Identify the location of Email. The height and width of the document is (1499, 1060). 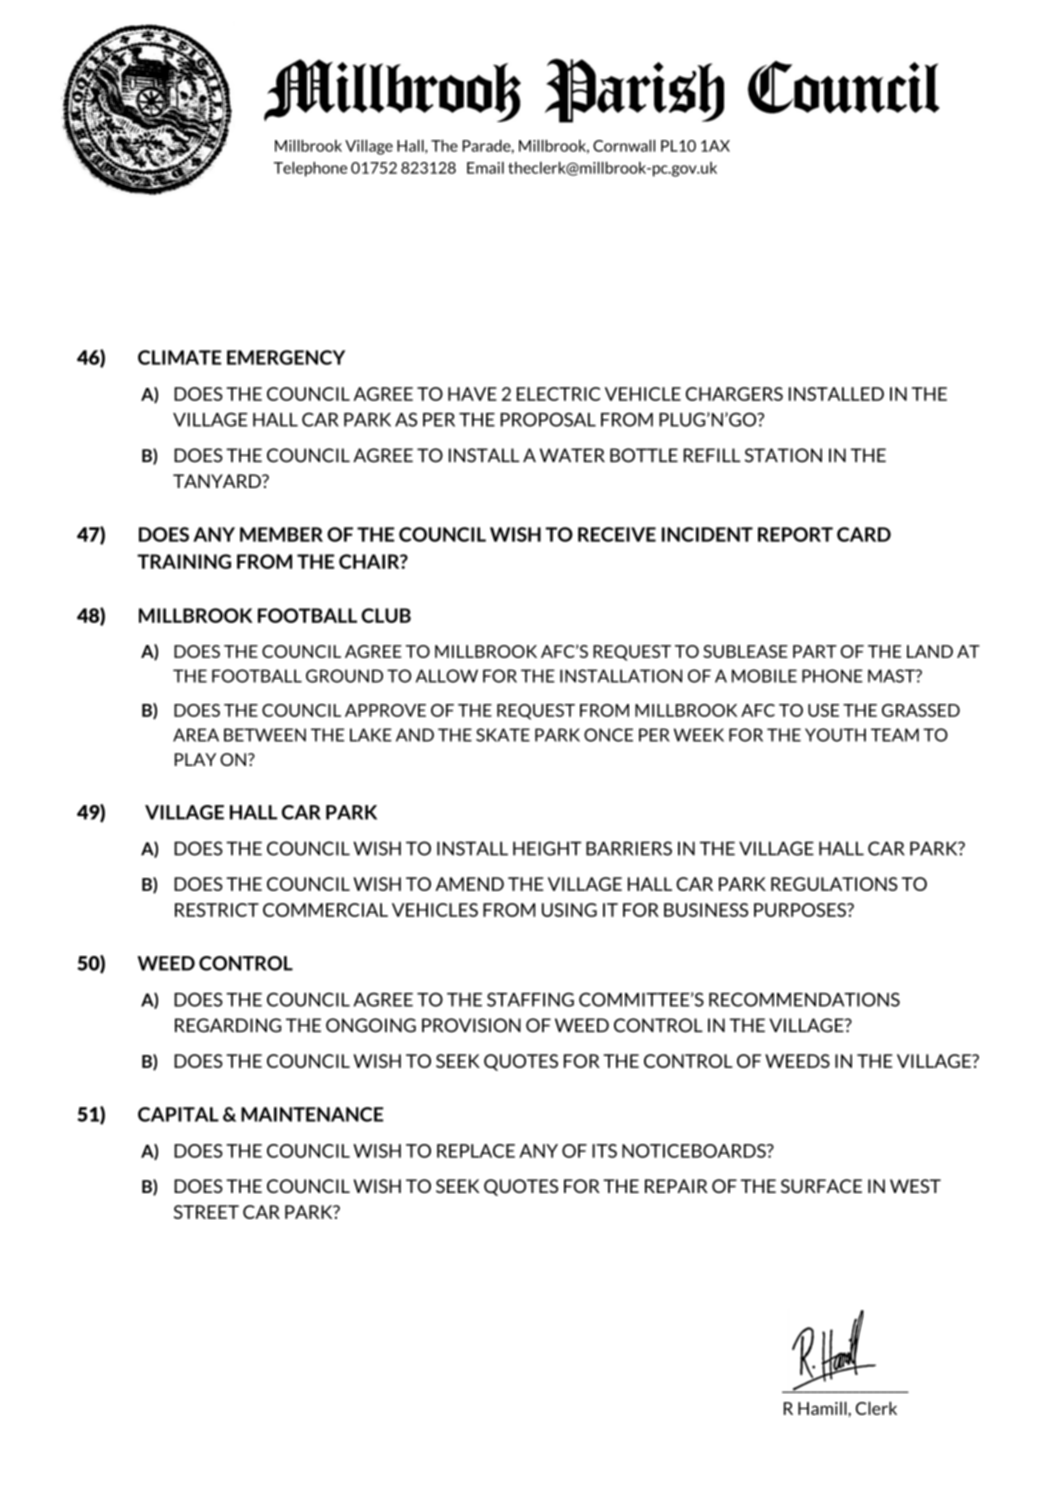
(485, 168).
